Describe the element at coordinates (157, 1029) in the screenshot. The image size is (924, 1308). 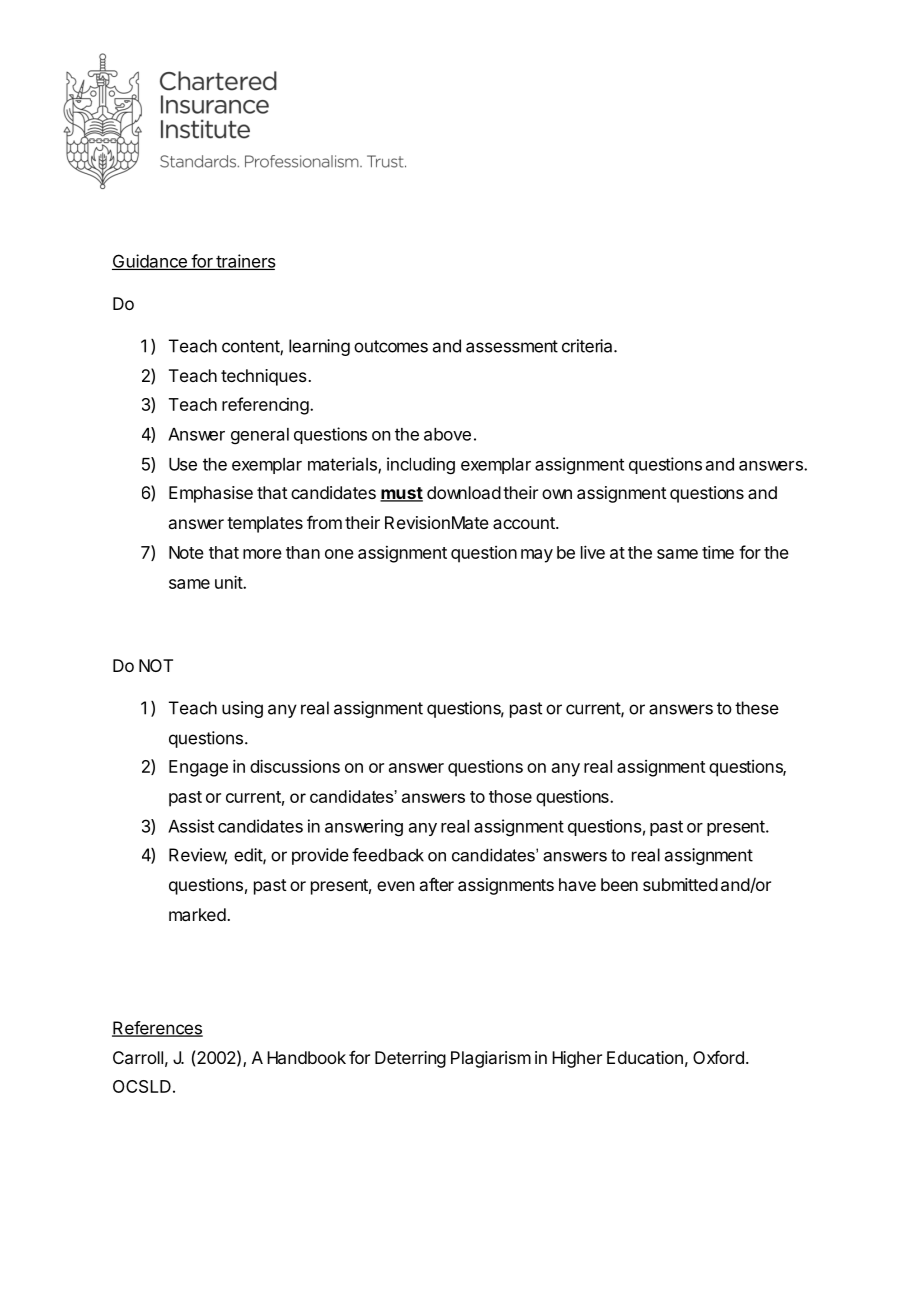
I see `References` at that location.
